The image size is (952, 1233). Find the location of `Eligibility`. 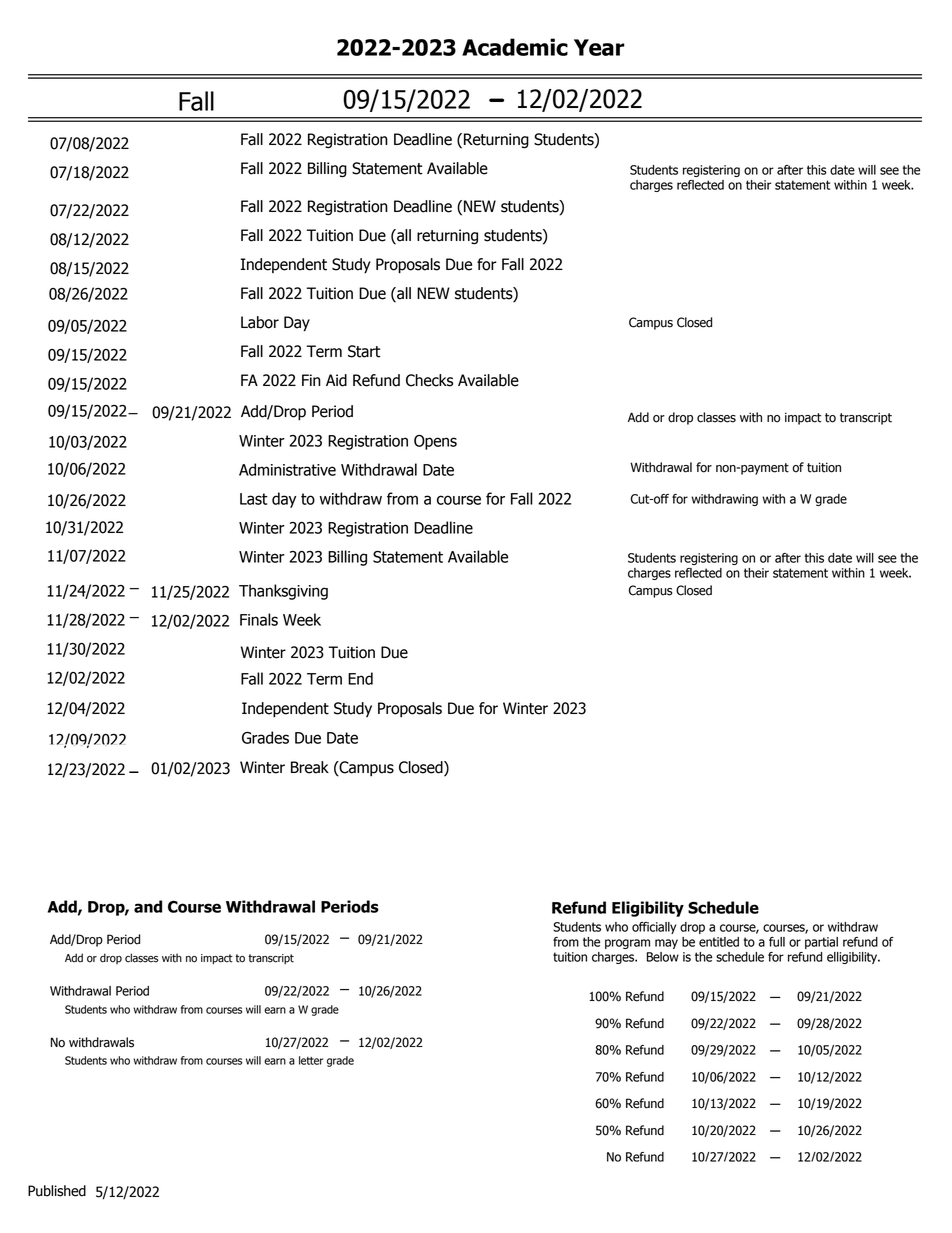

Eligibility is located at coordinates (648, 909).
